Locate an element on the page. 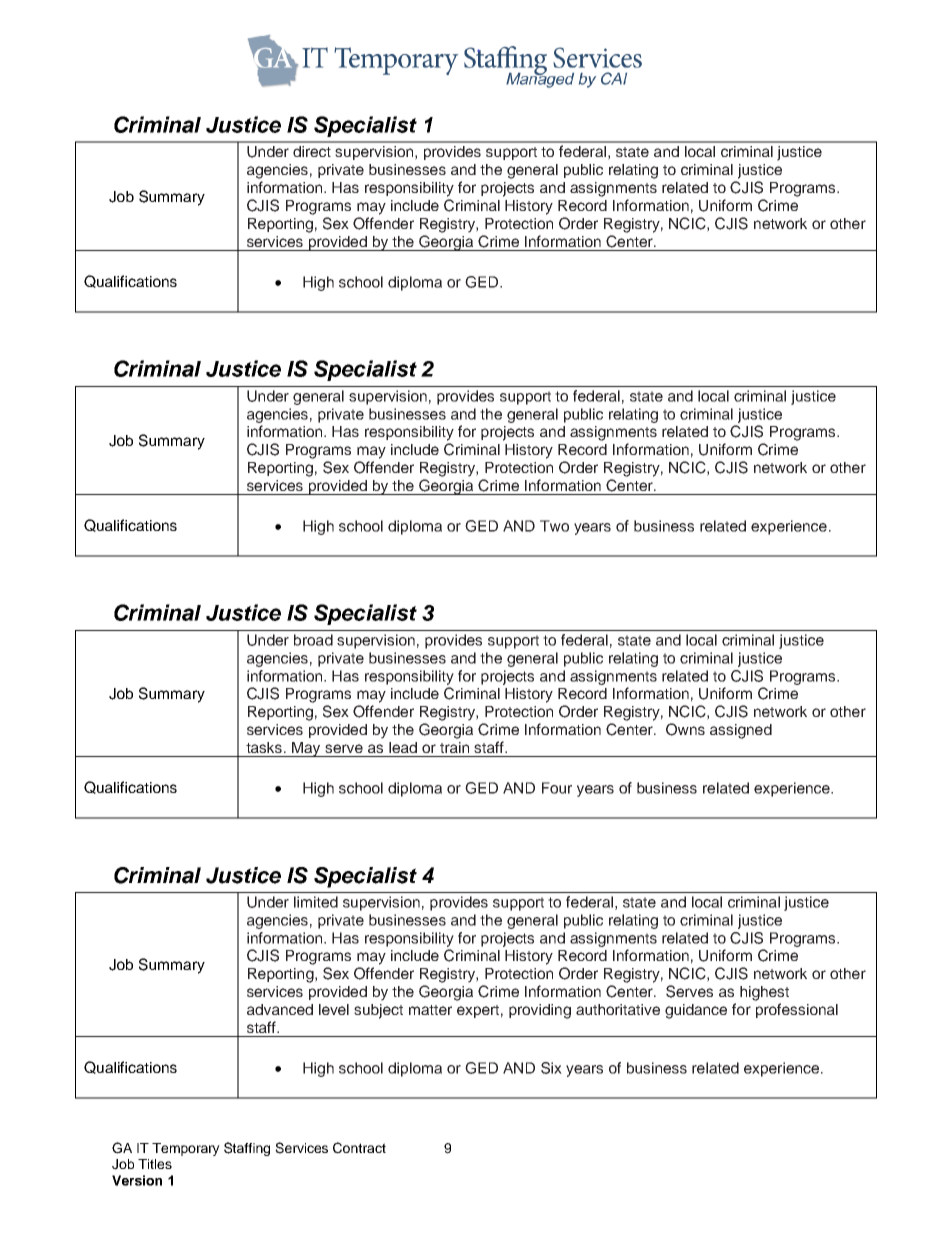 The height and width of the document is (1233, 952). lead is located at coordinates (403, 747).
